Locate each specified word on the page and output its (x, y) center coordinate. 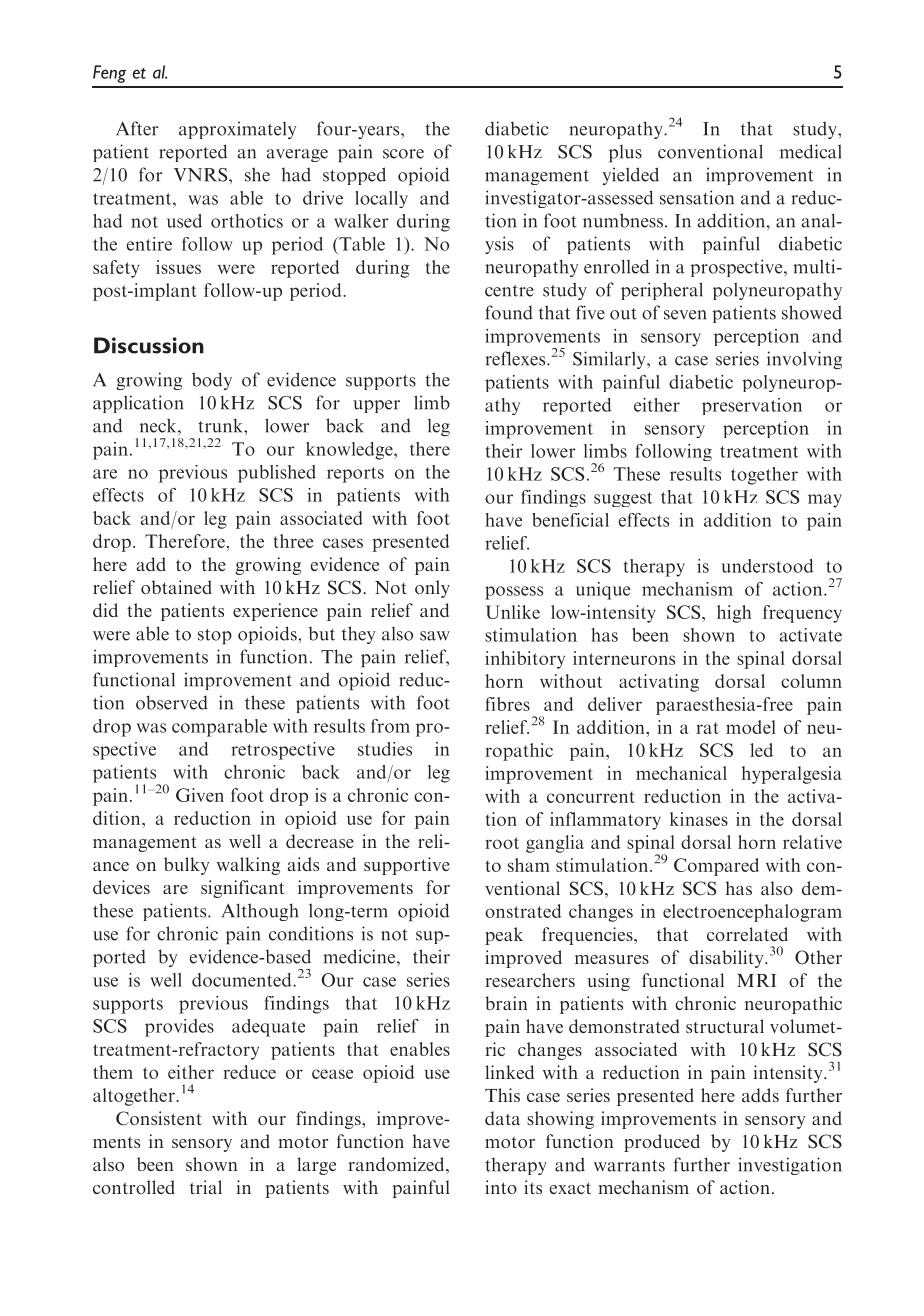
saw (435, 636)
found (509, 312)
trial (206, 1187)
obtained (176, 587)
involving (804, 360)
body (212, 381)
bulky (186, 866)
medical (811, 151)
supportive (407, 866)
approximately (237, 130)
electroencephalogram (752, 913)
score (403, 154)
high (734, 614)
